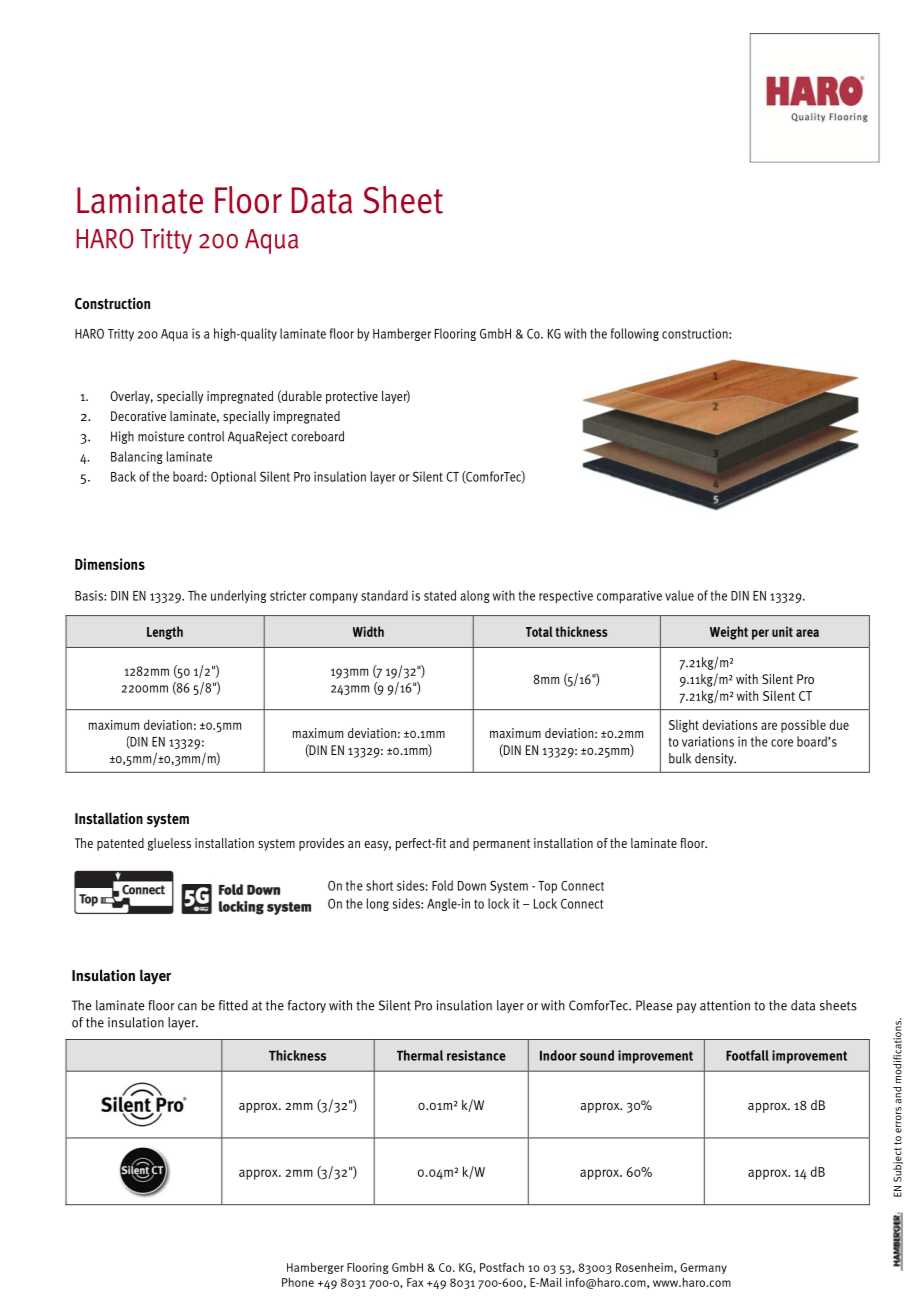 This screenshot has height=1308, width=924. I want to click on Decorative, so click(138, 416).
